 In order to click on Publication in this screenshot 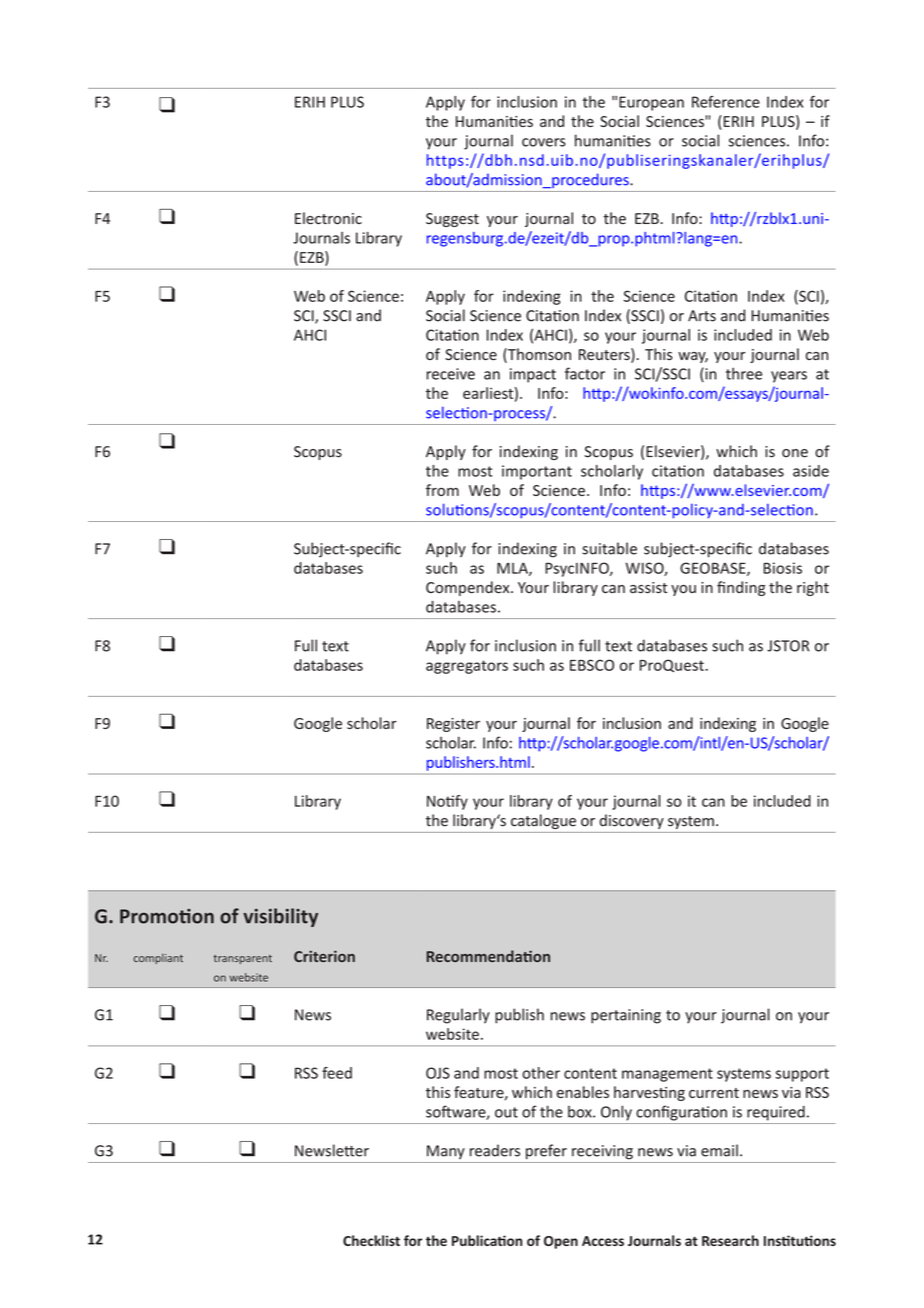, I will do `click(487, 1240)`.
